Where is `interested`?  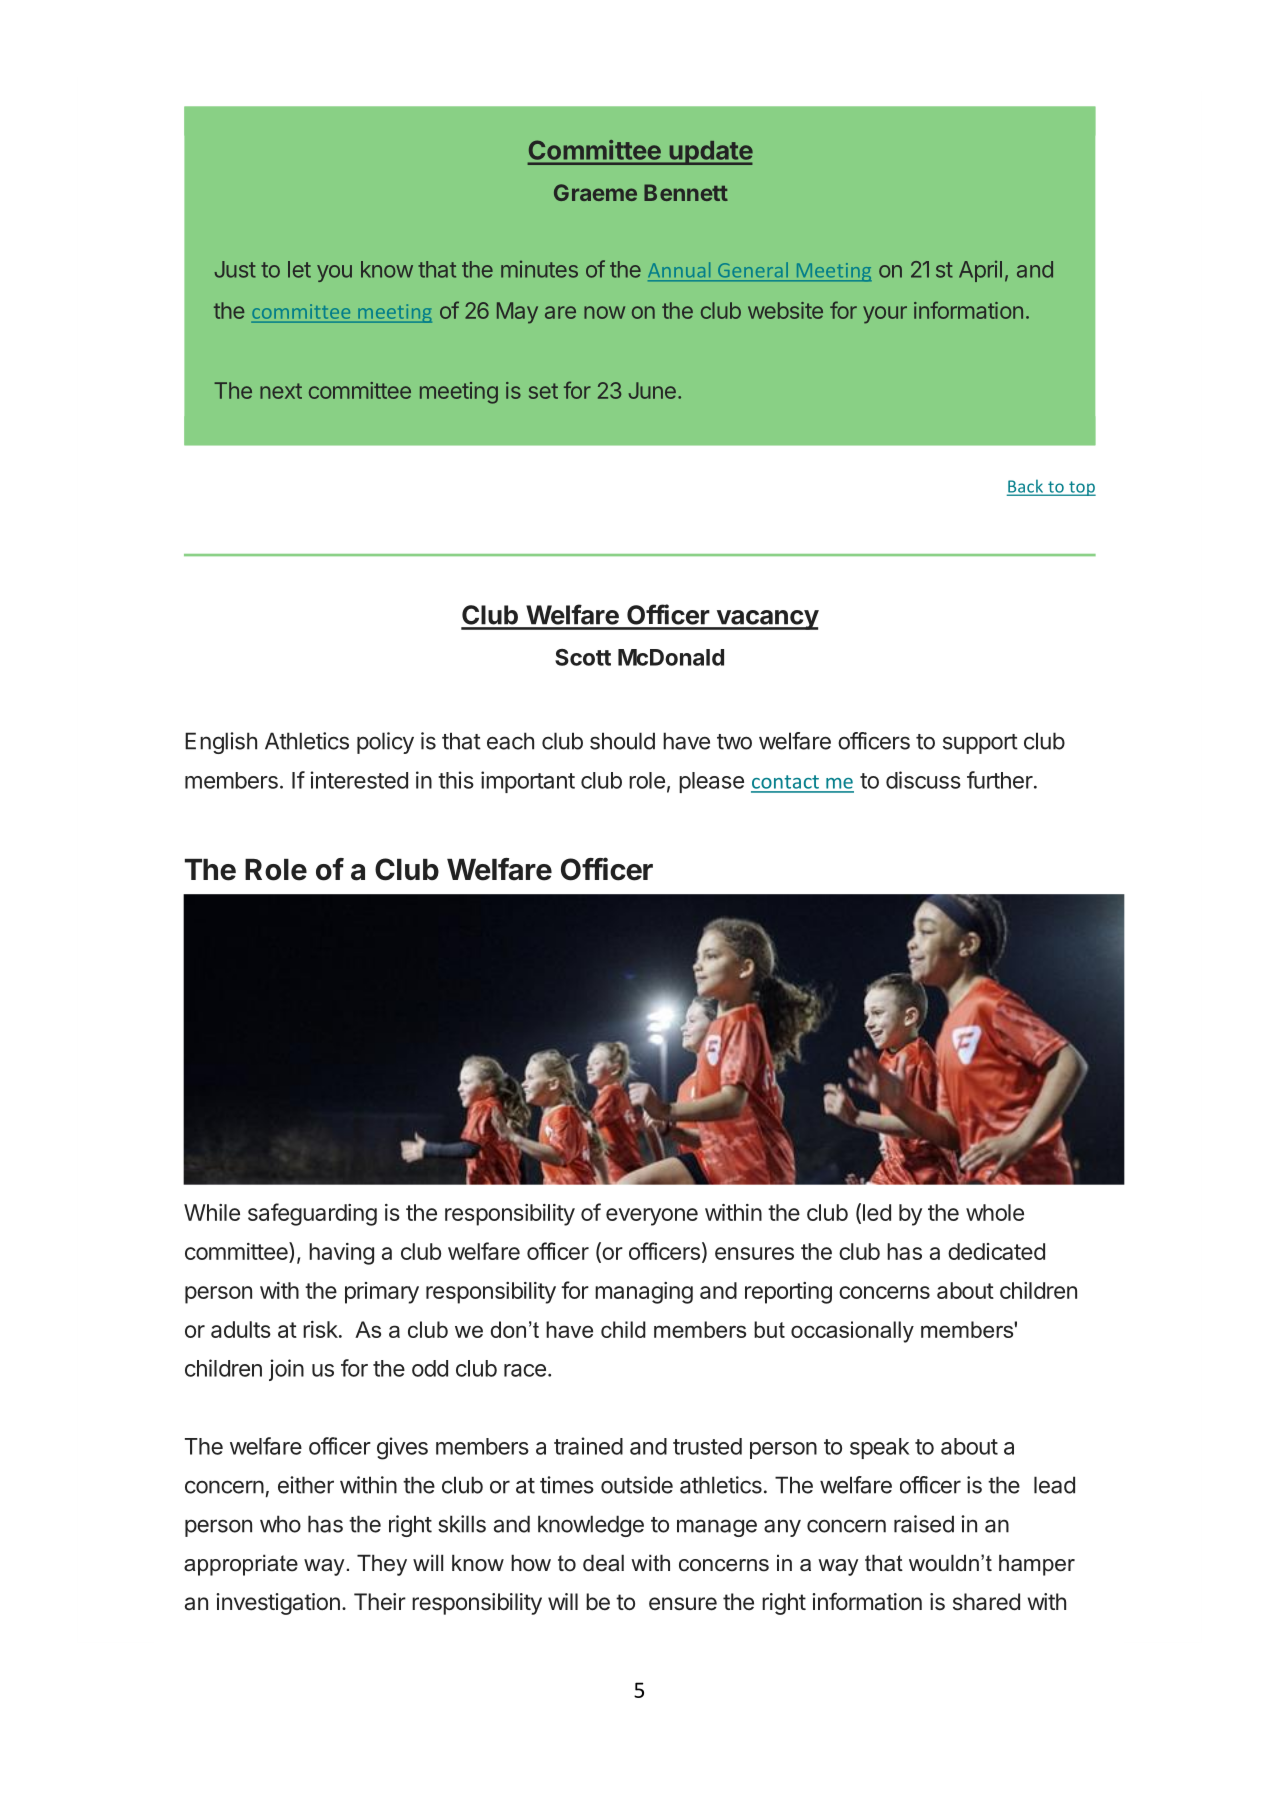
interested is located at coordinates (359, 780).
